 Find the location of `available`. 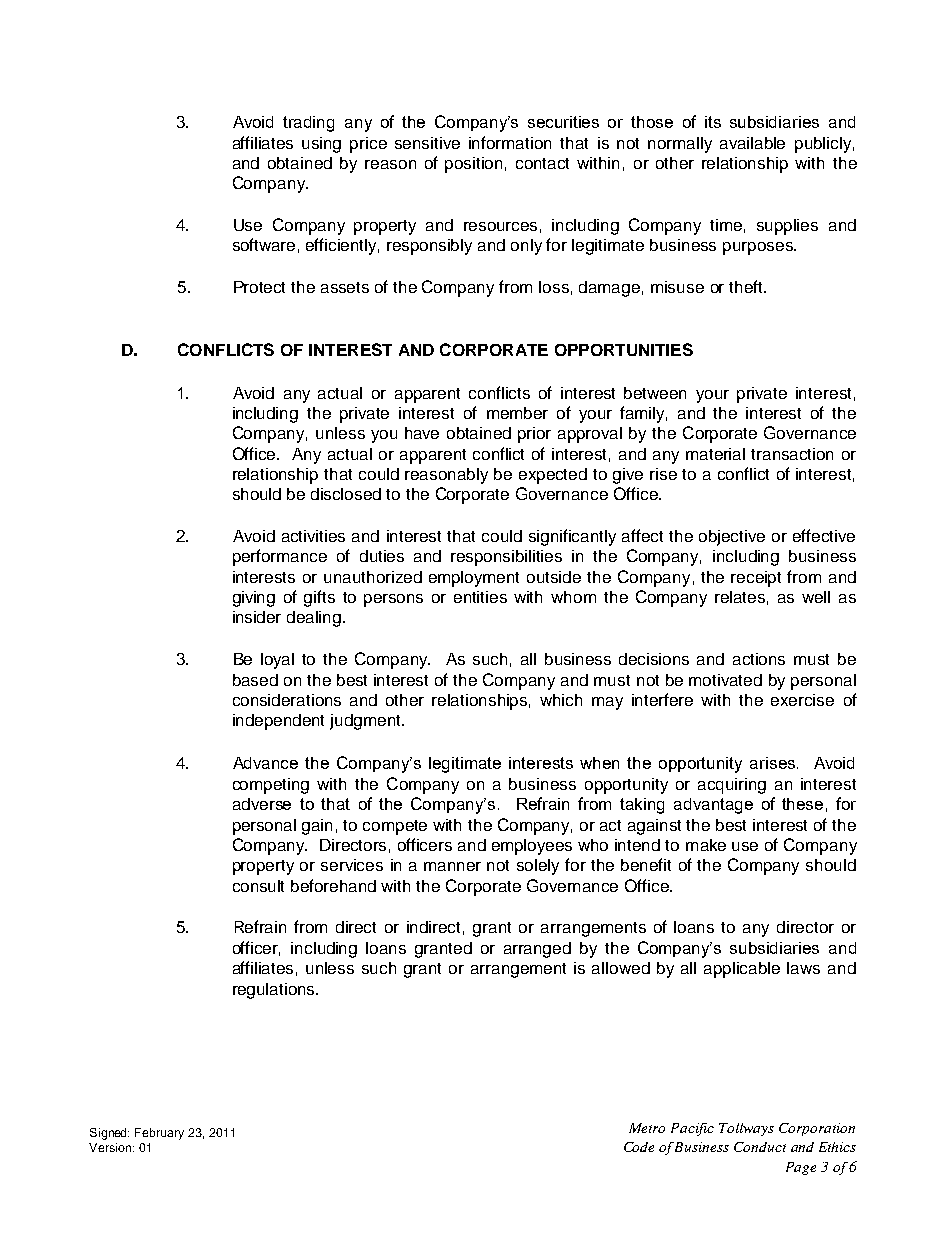

available is located at coordinates (752, 143).
